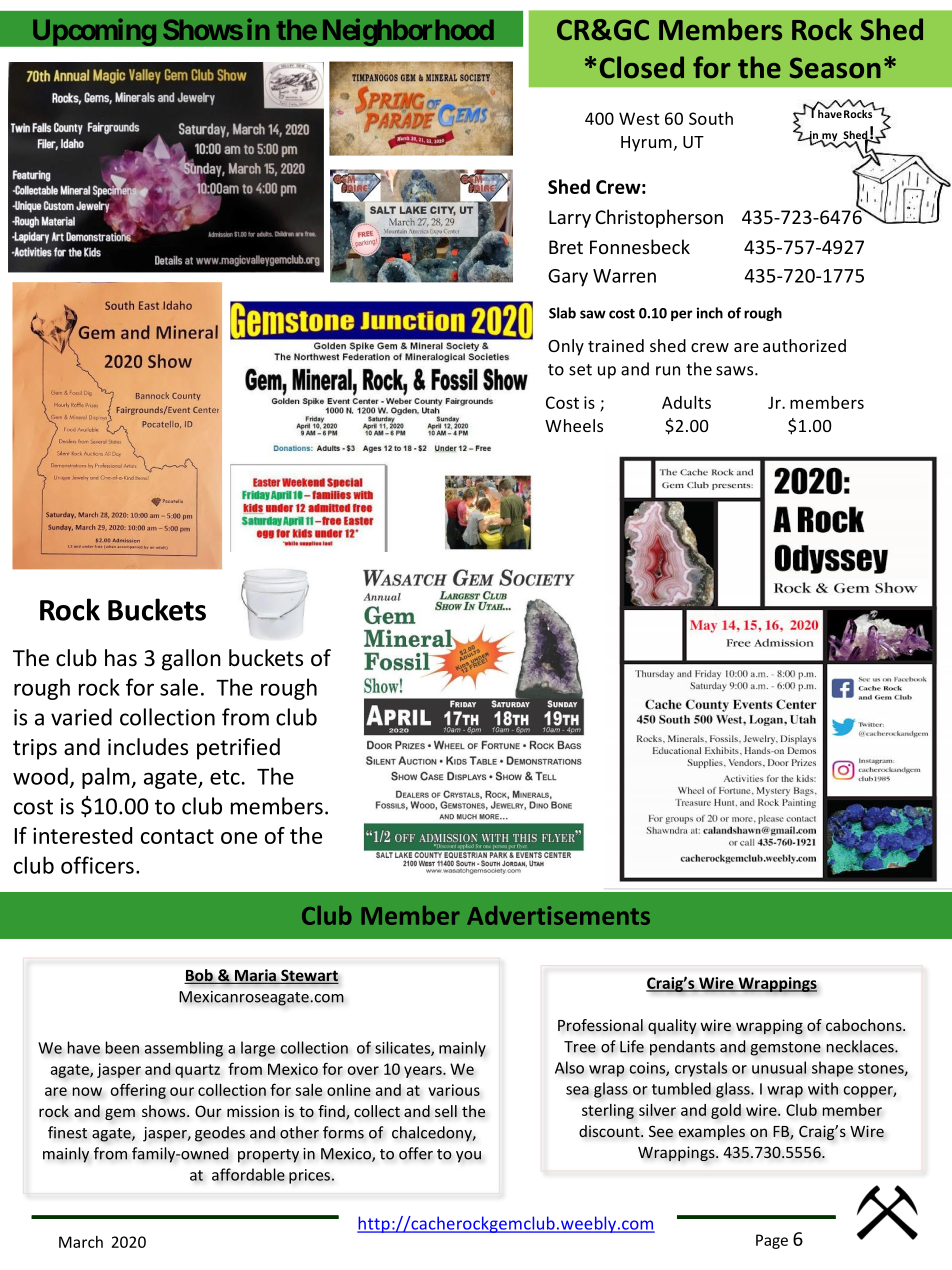 The height and width of the screenshot is (1270, 952). I want to click on Larry, so click(570, 219).
